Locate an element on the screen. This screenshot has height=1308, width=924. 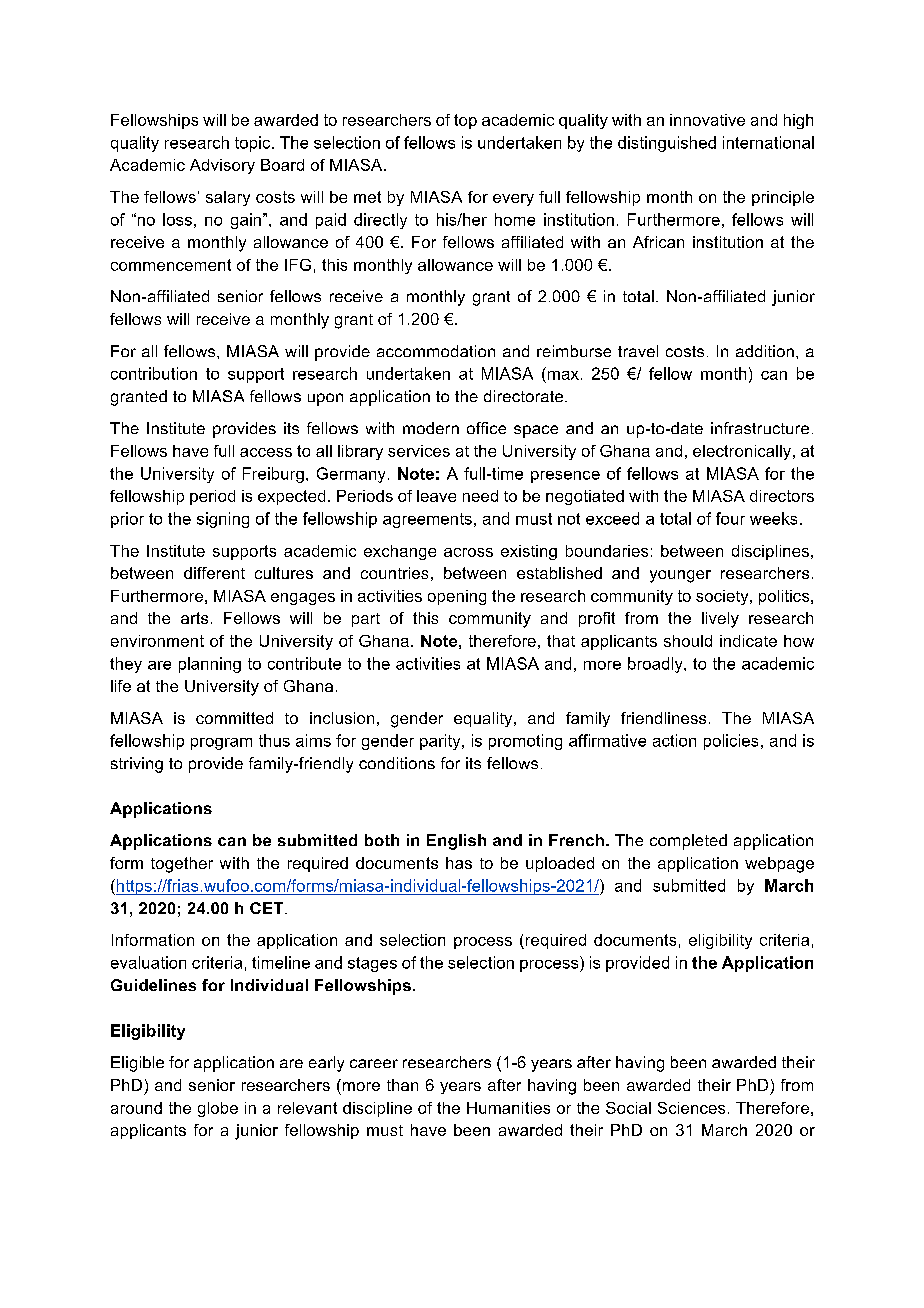
globe is located at coordinates (218, 1109).
